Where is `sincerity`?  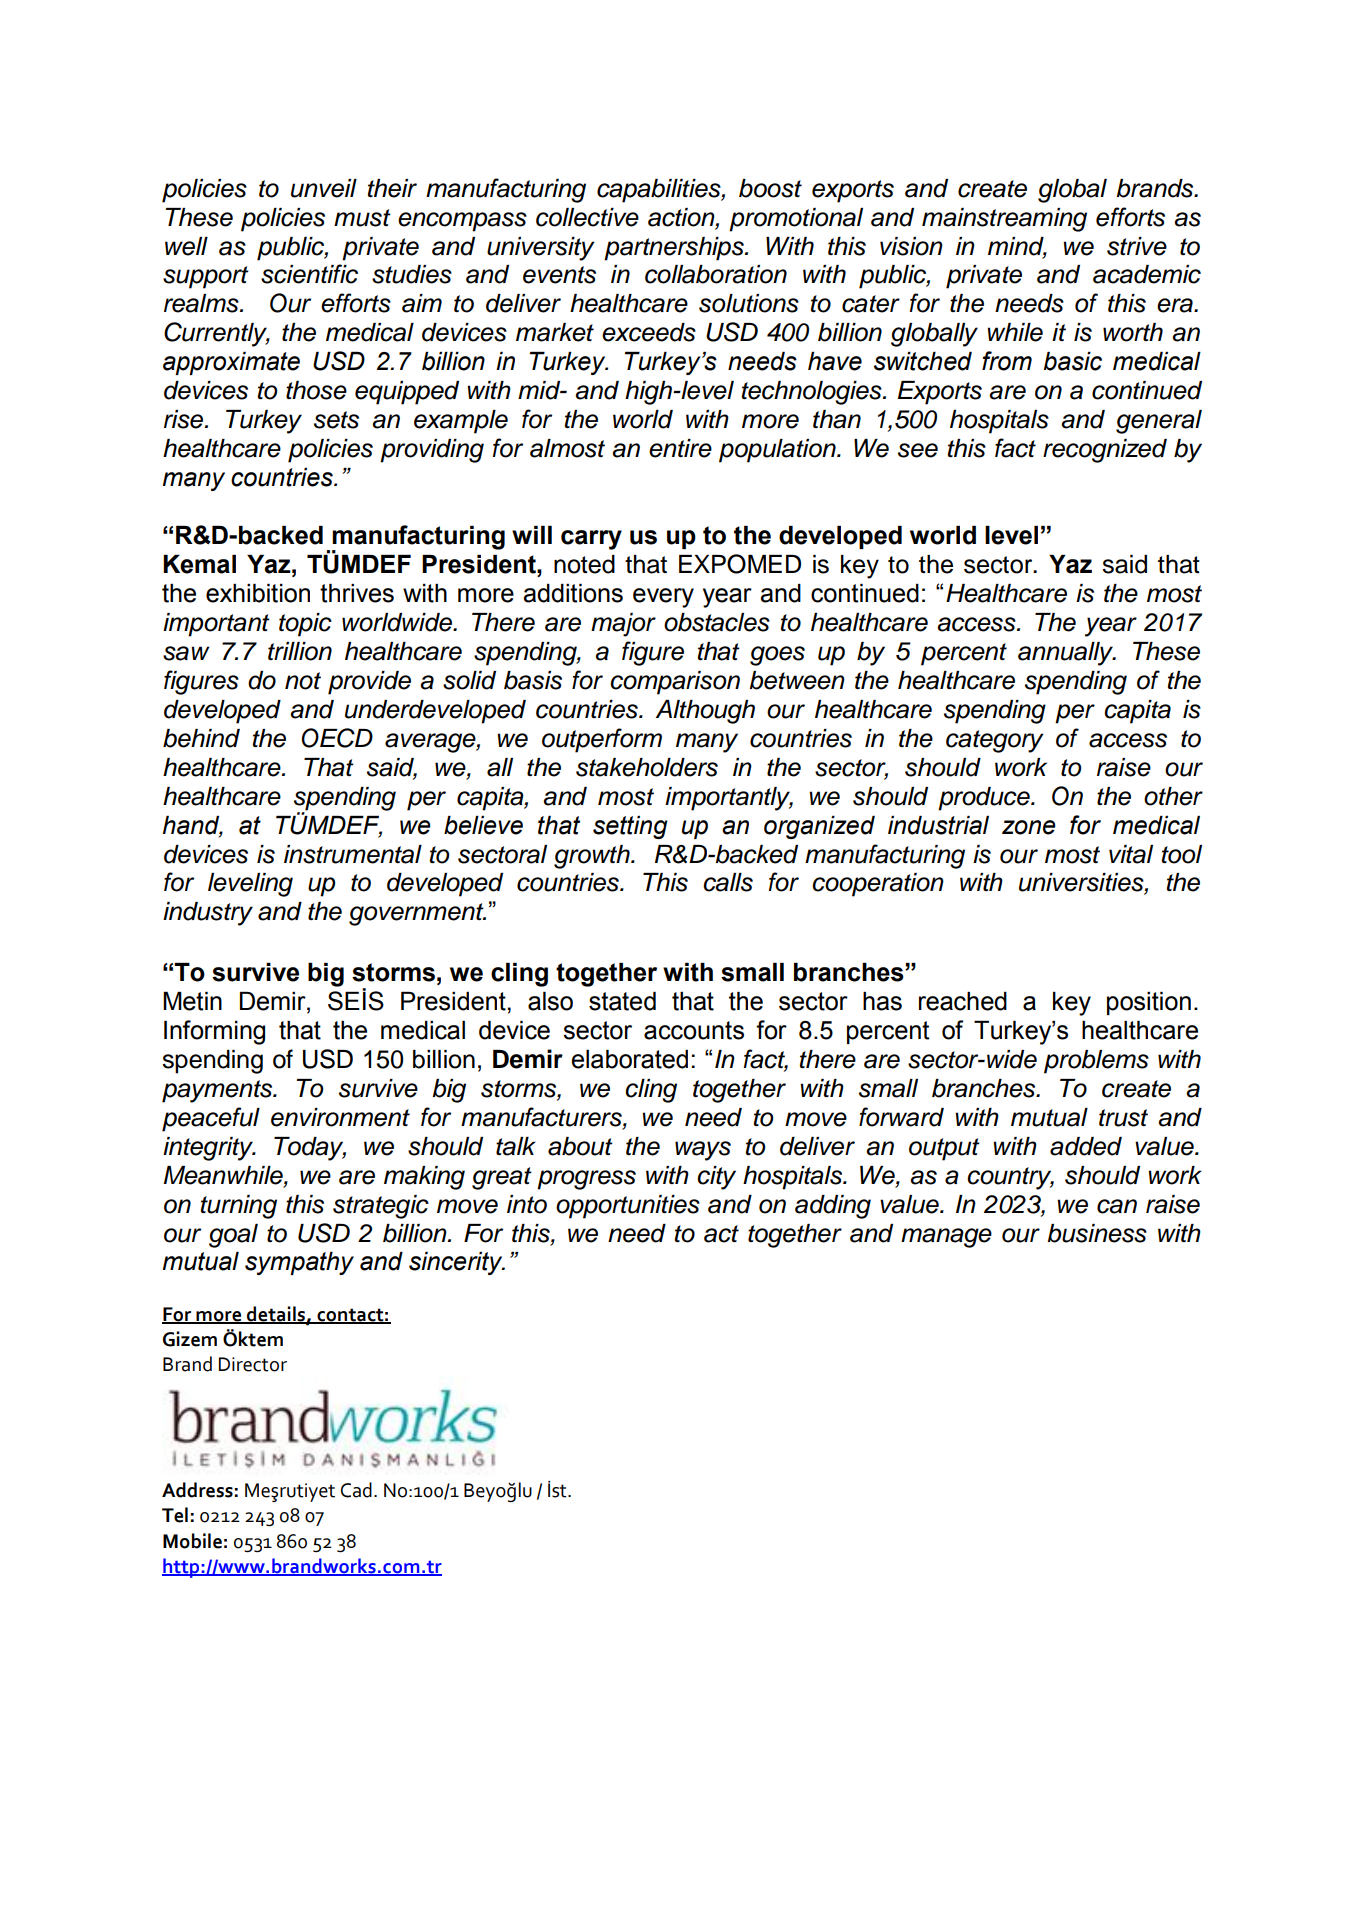
sincerity is located at coordinates (457, 1263).
